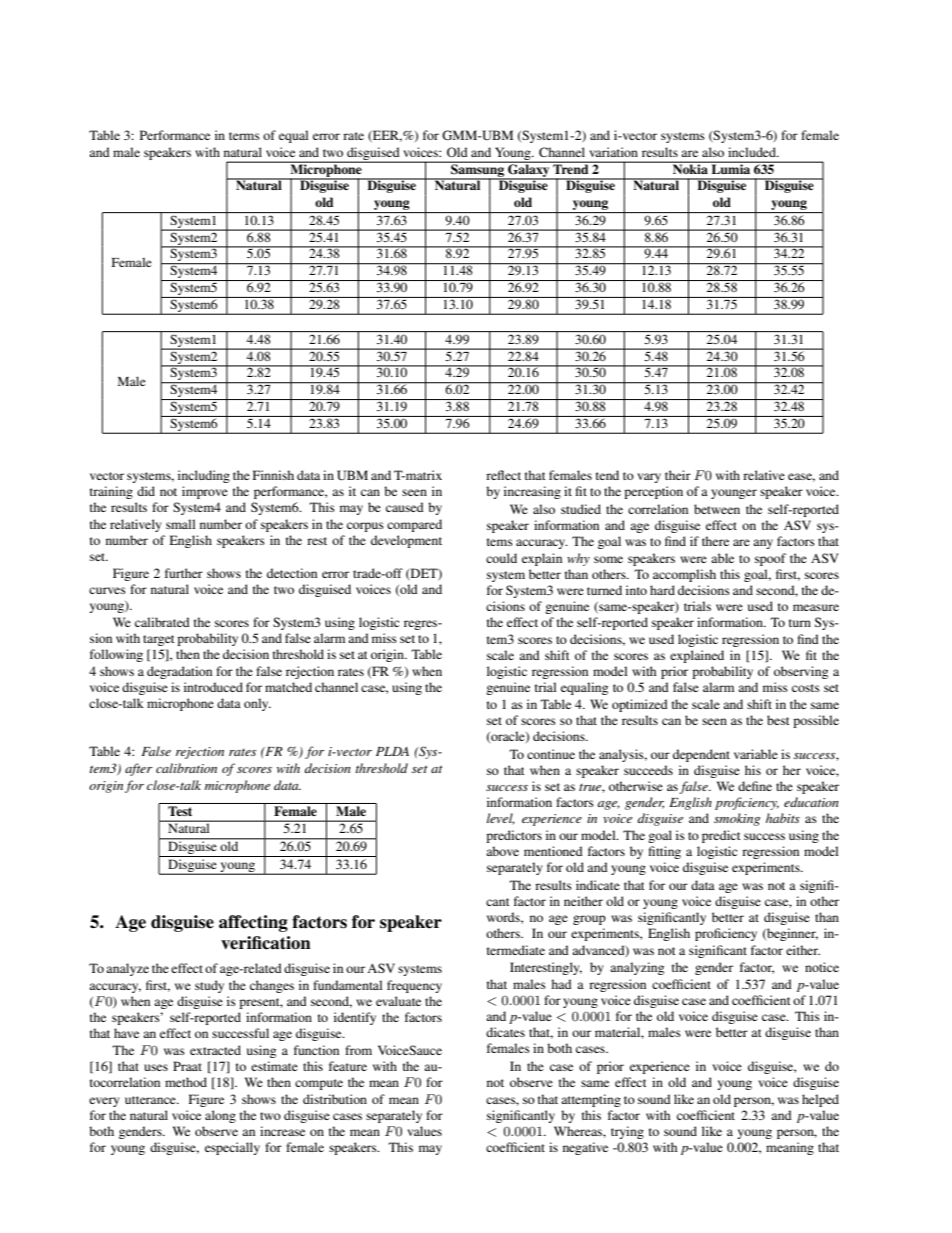  Describe the element at coordinates (244, 136) in the screenshot. I see `terms` at that location.
